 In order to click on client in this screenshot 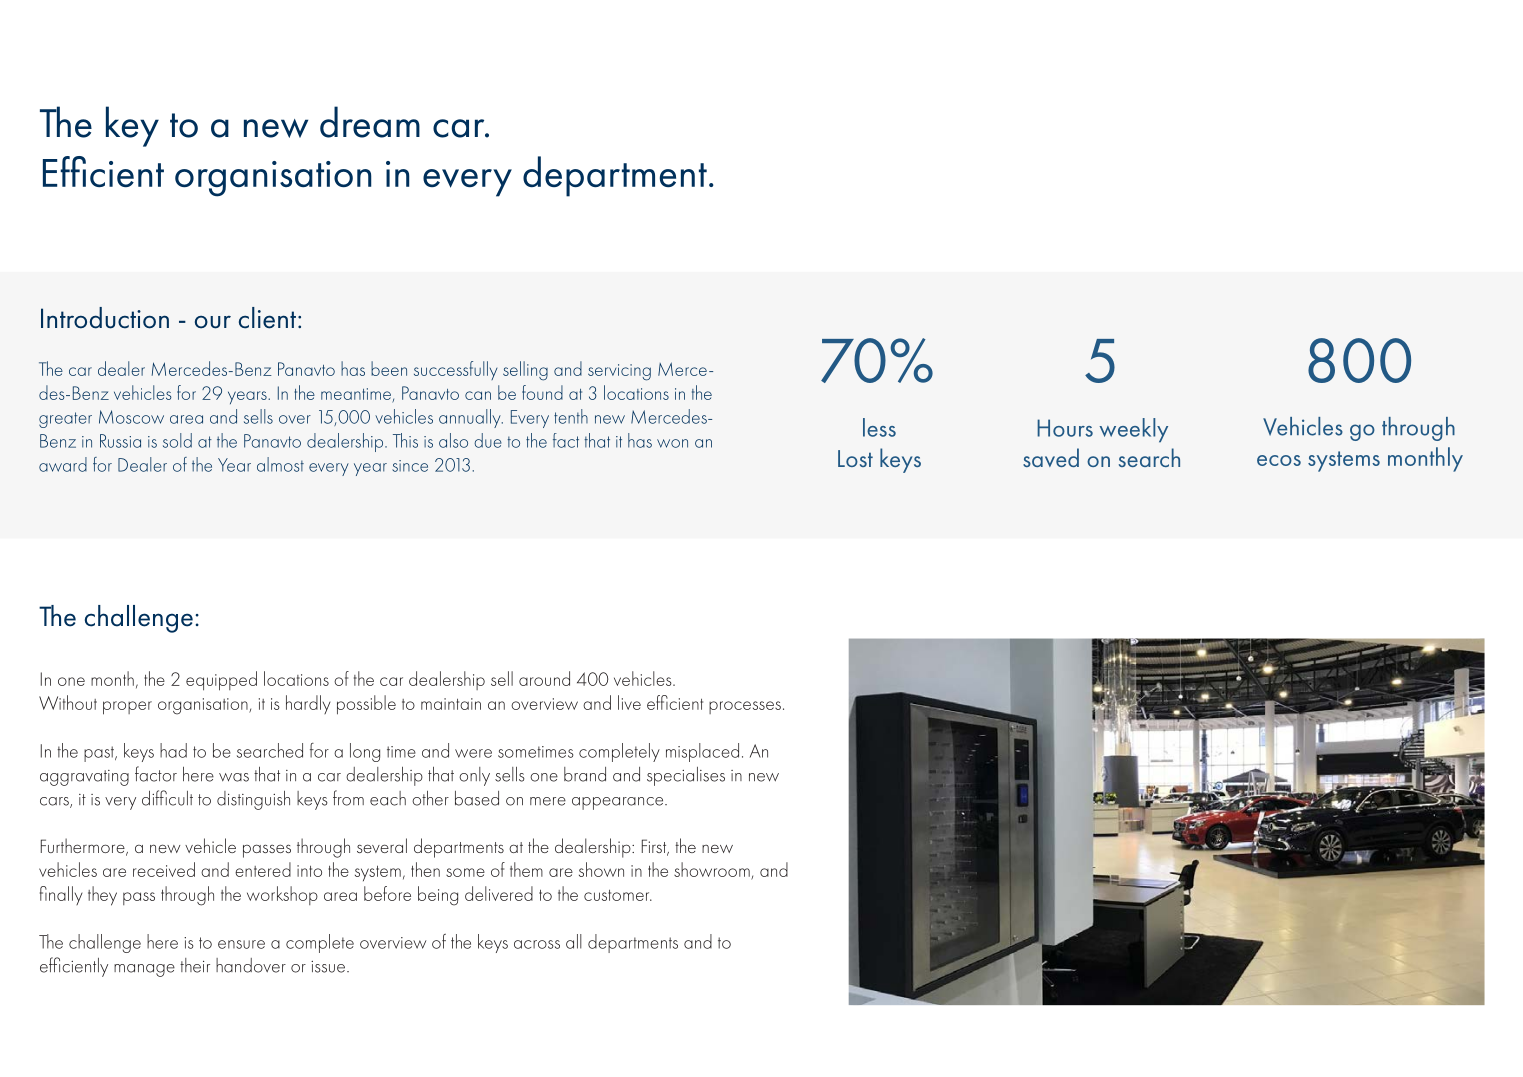, I will do `click(267, 318)`.
